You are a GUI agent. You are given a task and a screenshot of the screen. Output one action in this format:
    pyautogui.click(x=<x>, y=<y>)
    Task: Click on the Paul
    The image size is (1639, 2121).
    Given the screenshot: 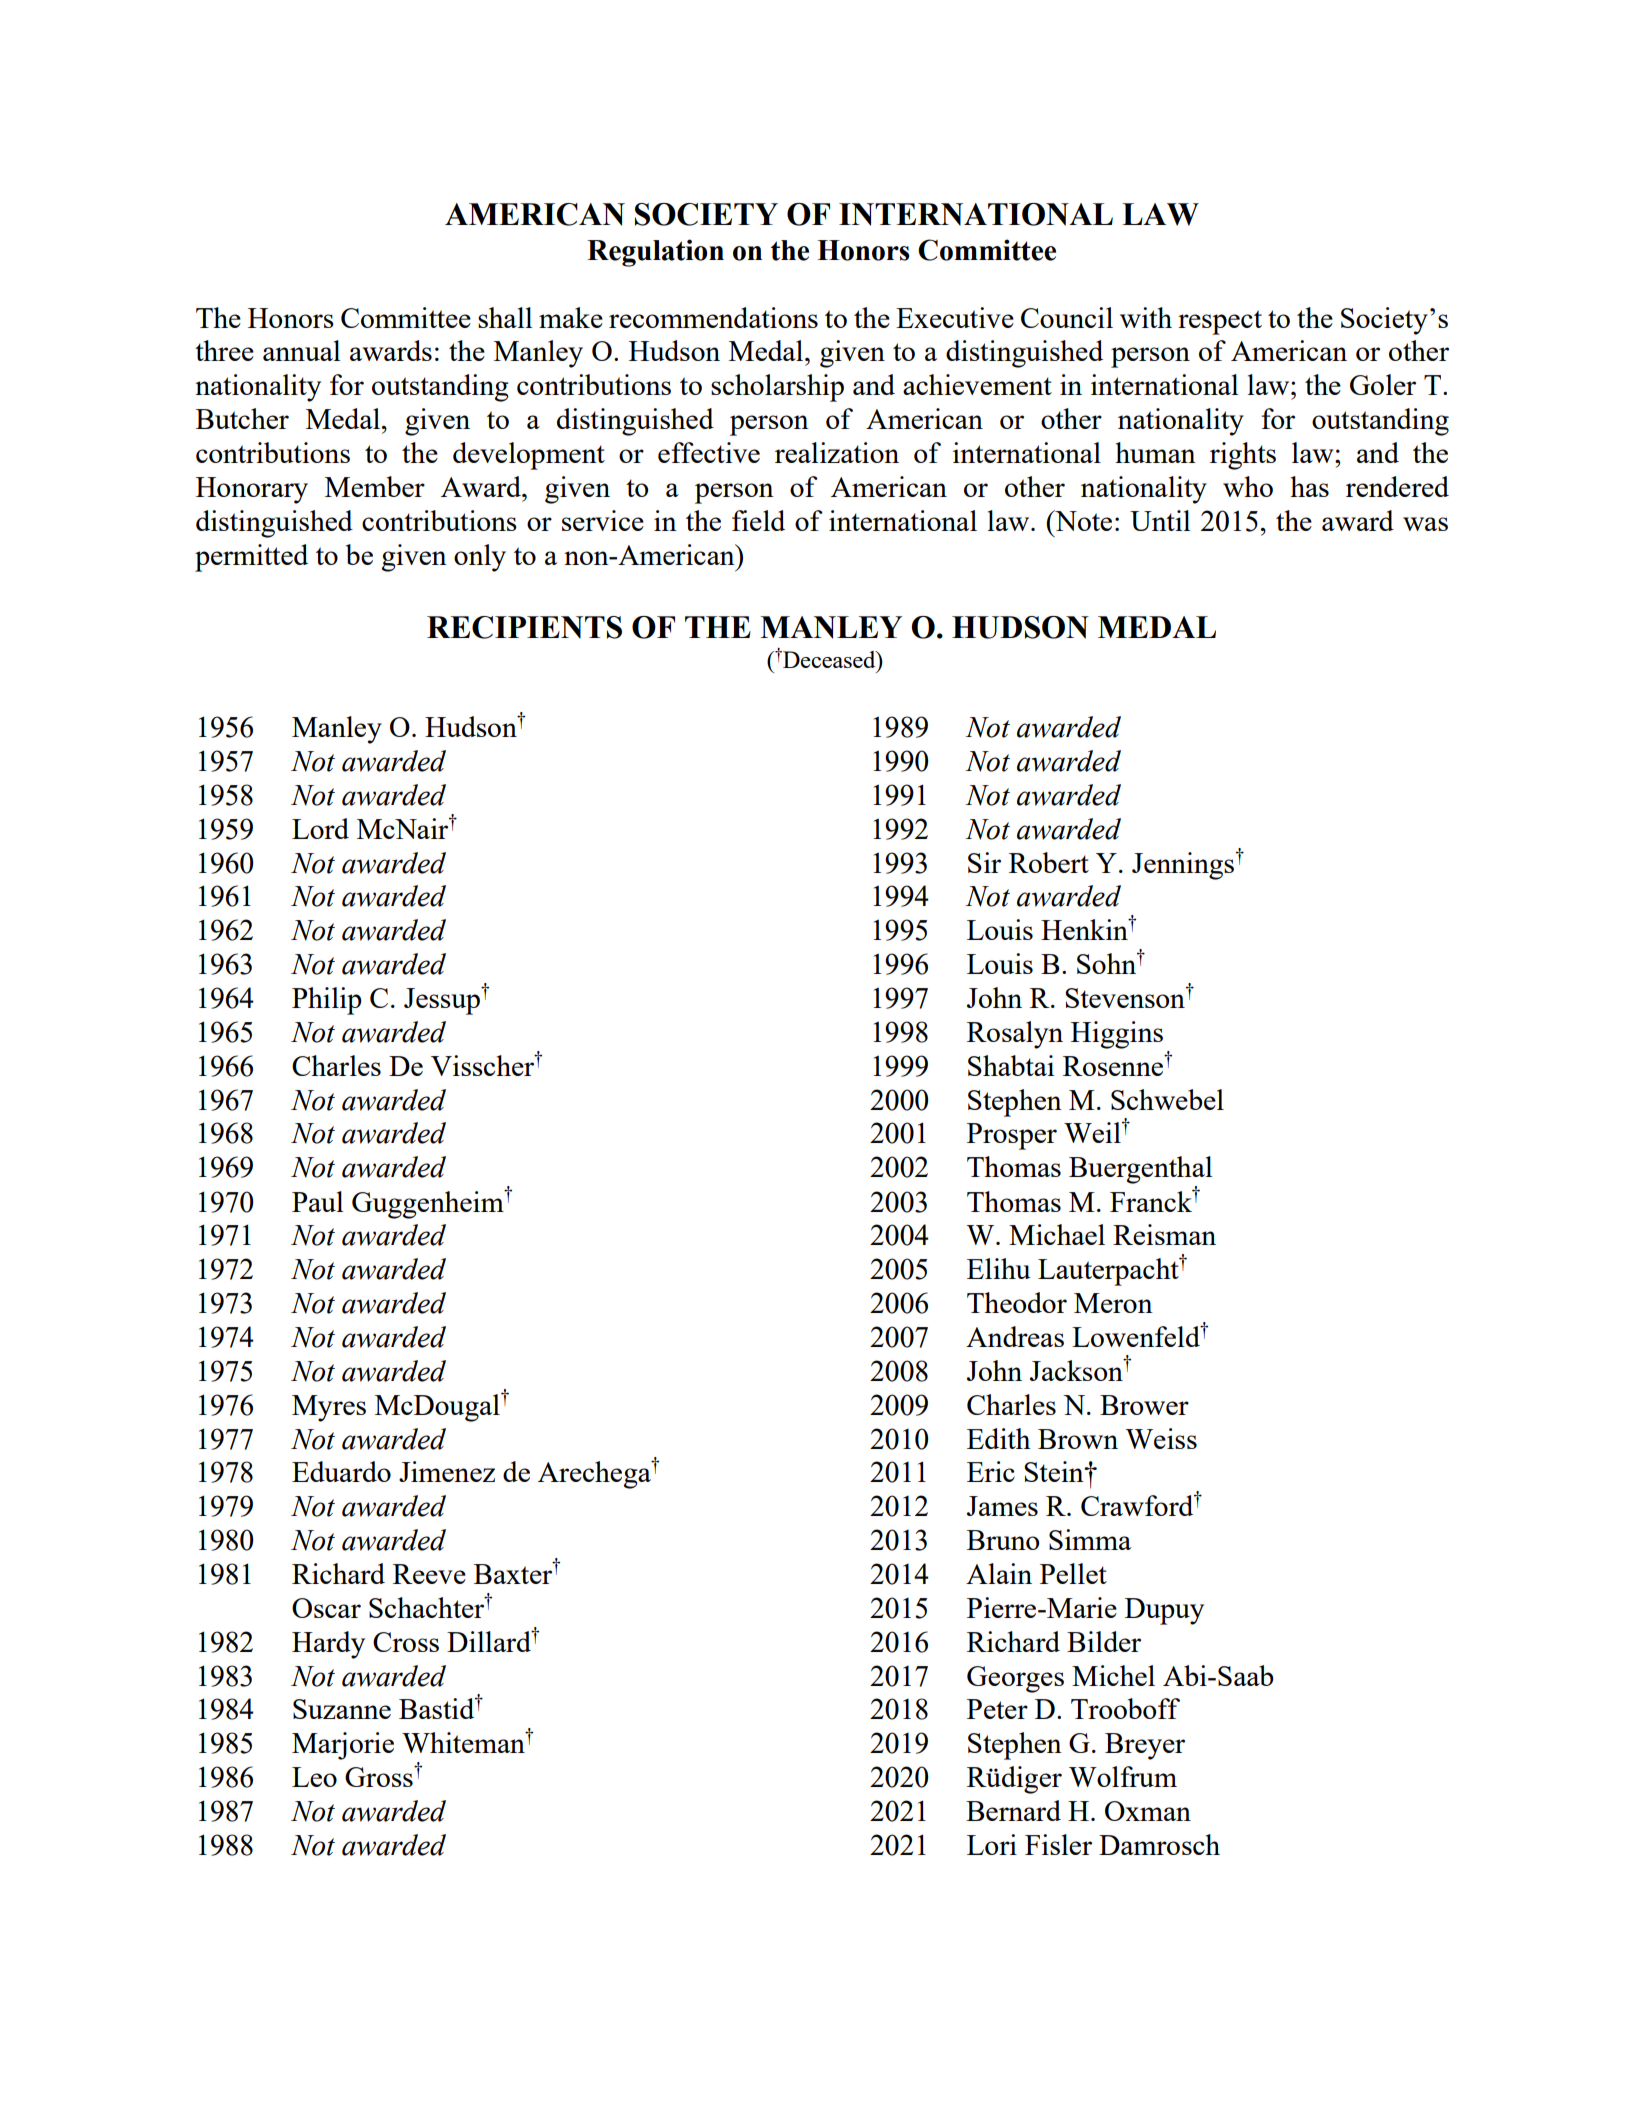 What is the action you would take?
    pyautogui.click(x=318, y=1201)
